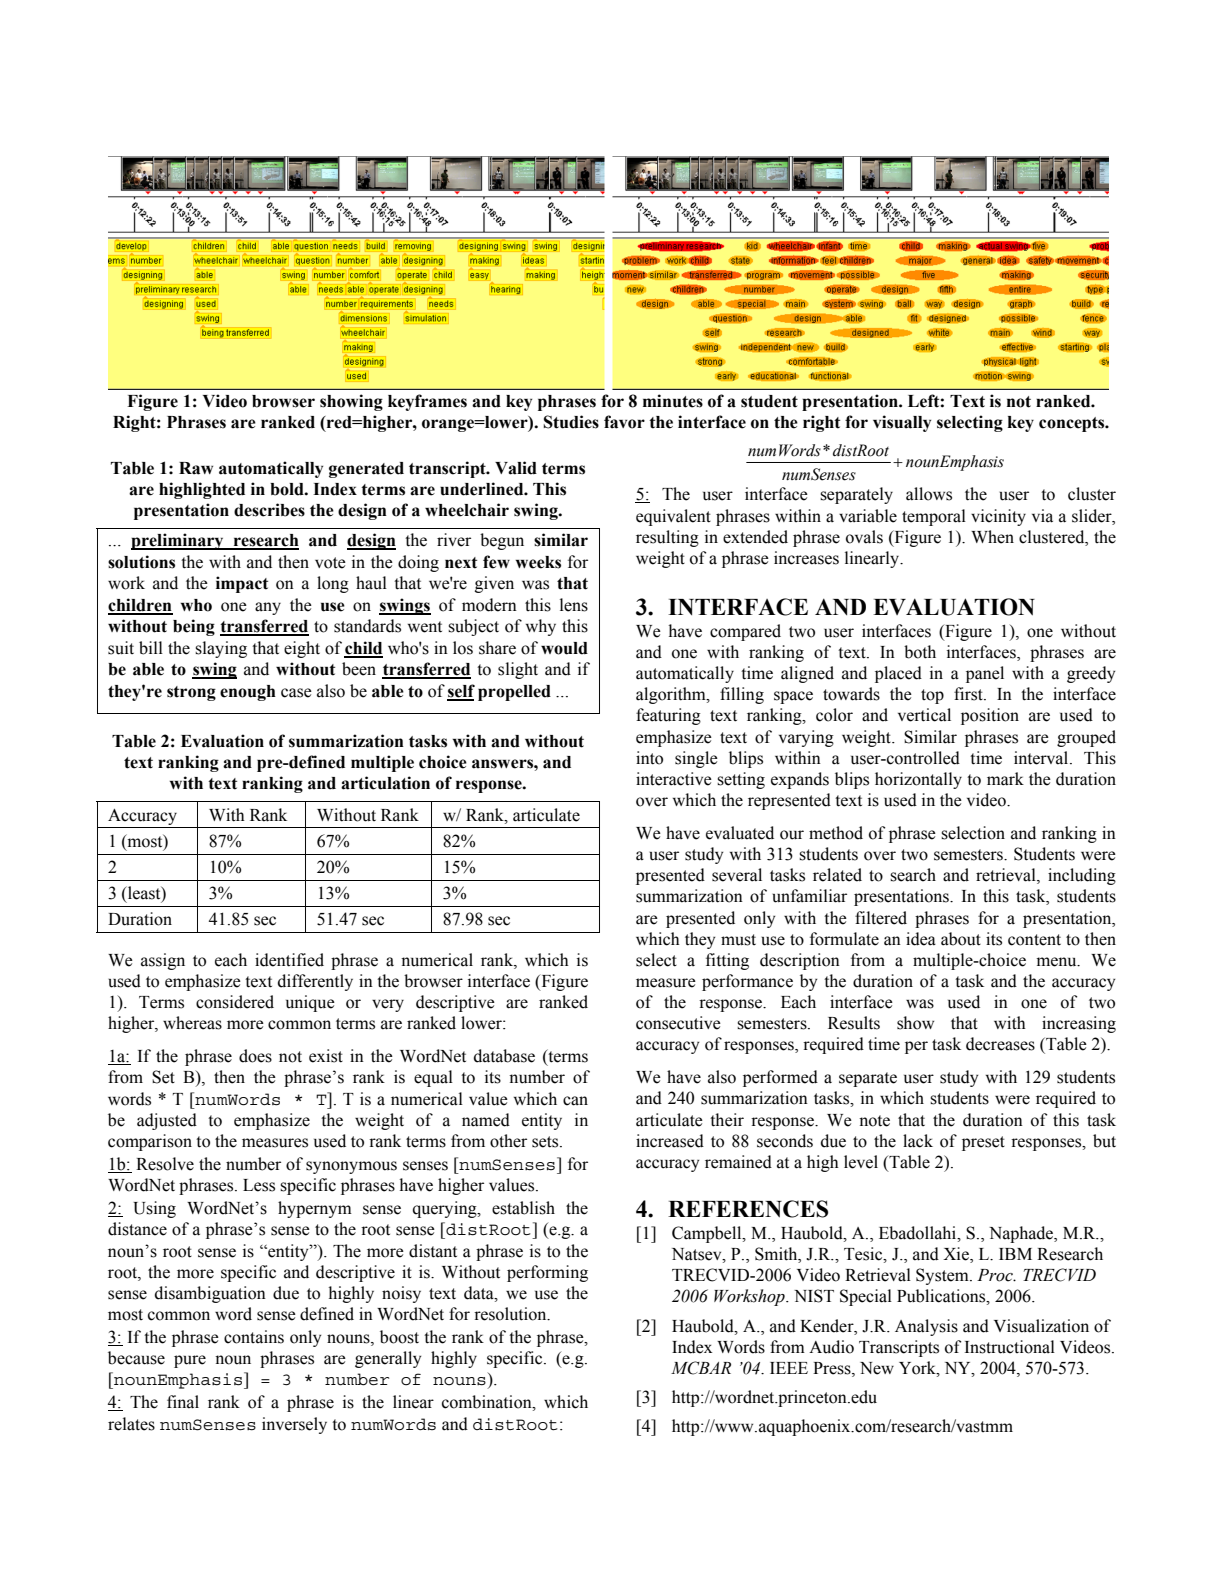  What do you see at coordinates (920, 652) in the screenshot?
I see `both` at bounding box center [920, 652].
